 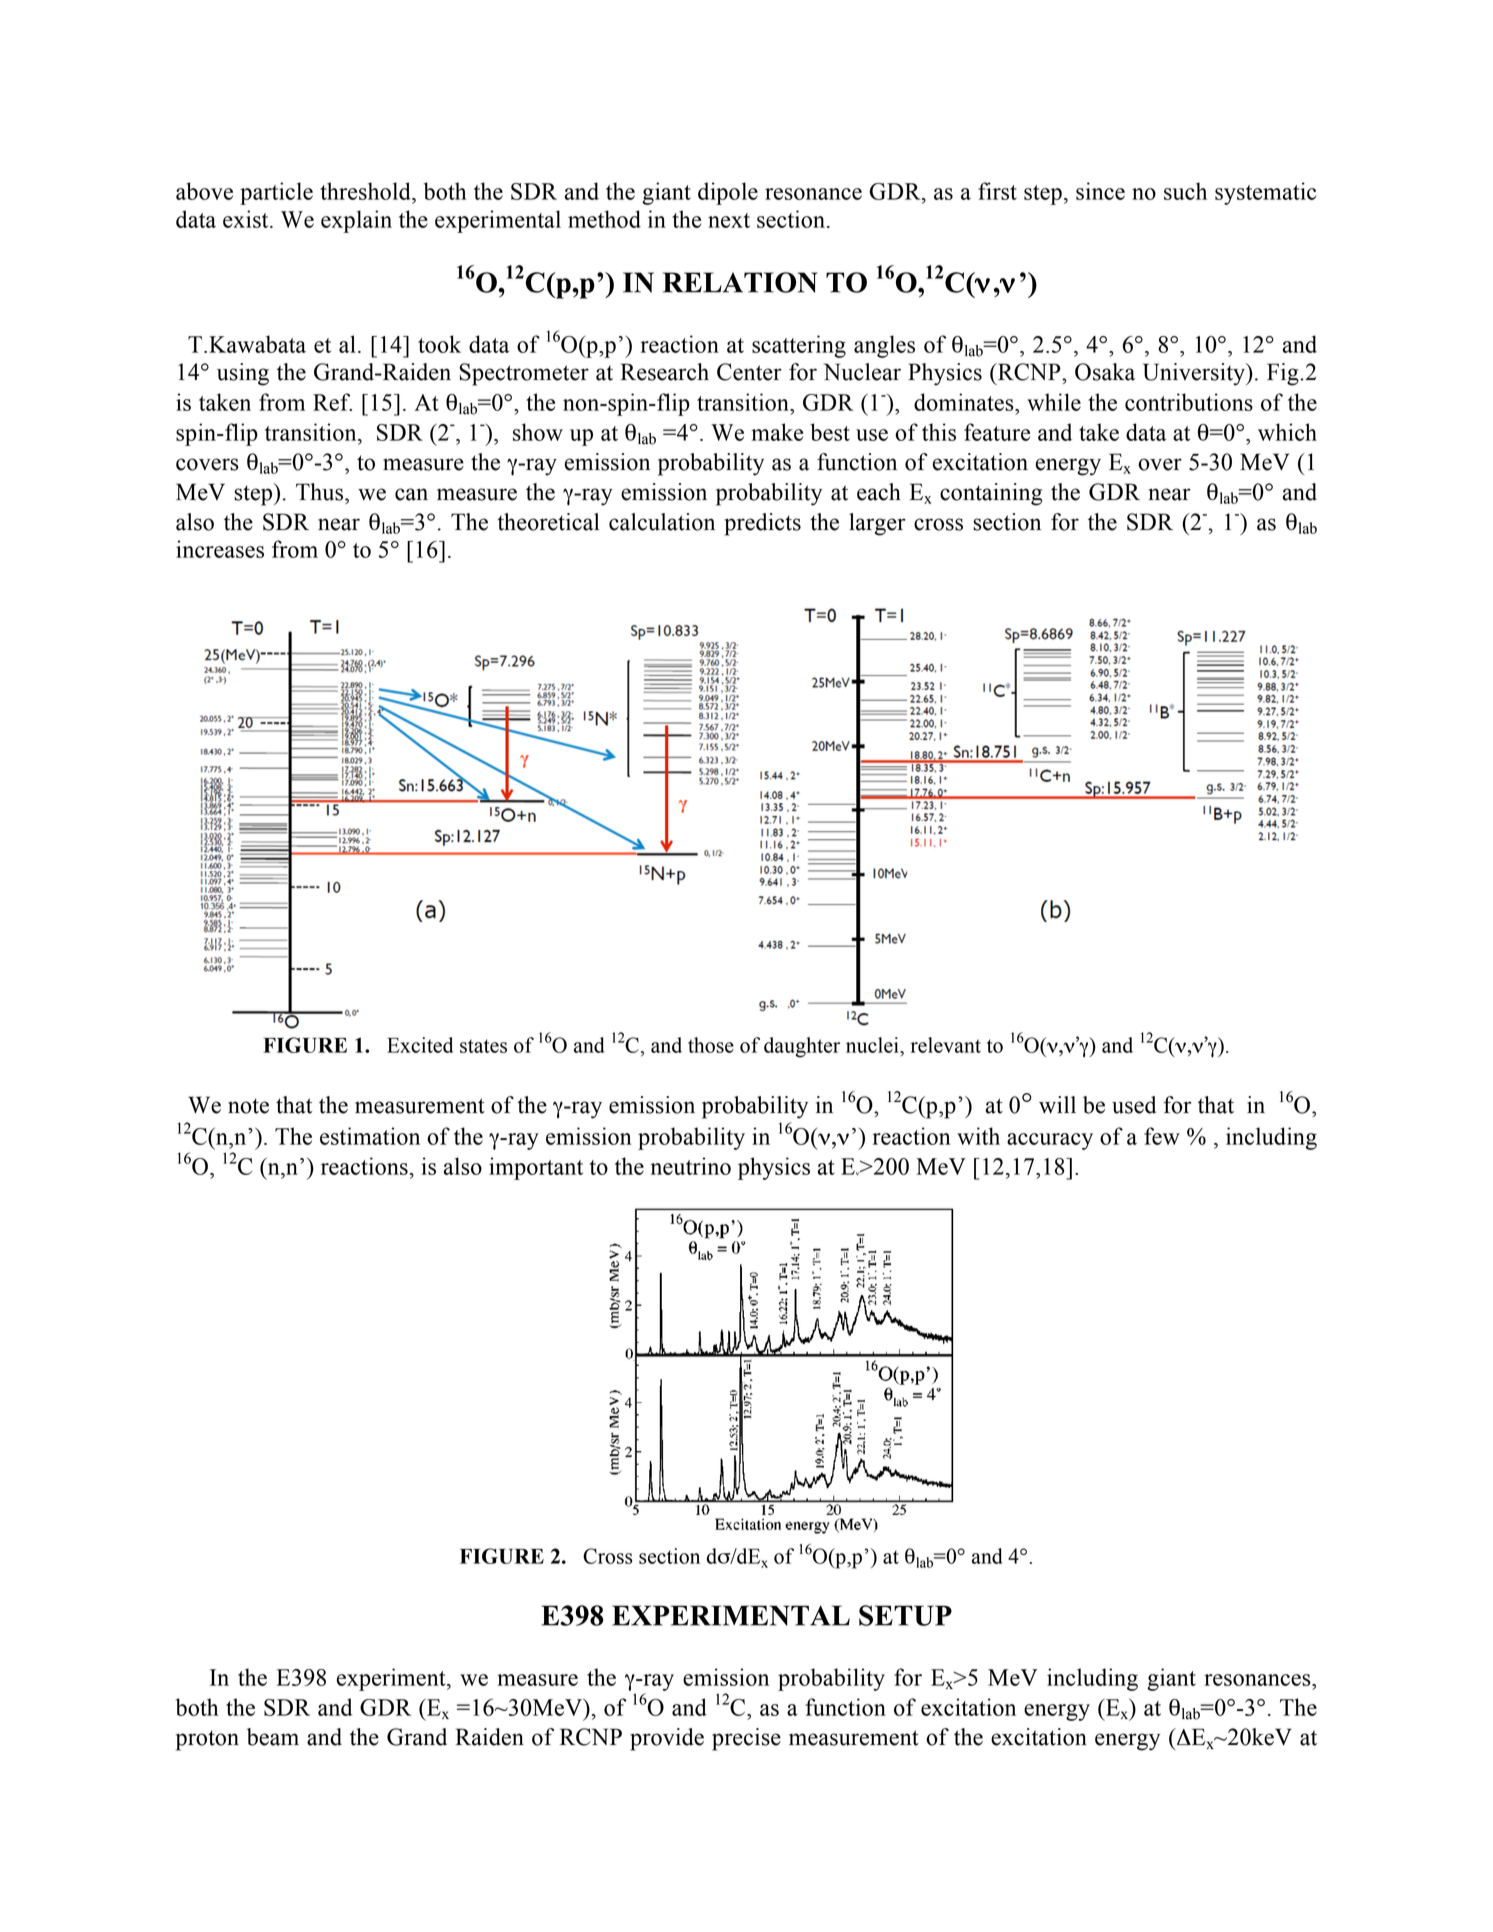 I want to click on beam, so click(x=273, y=1737).
